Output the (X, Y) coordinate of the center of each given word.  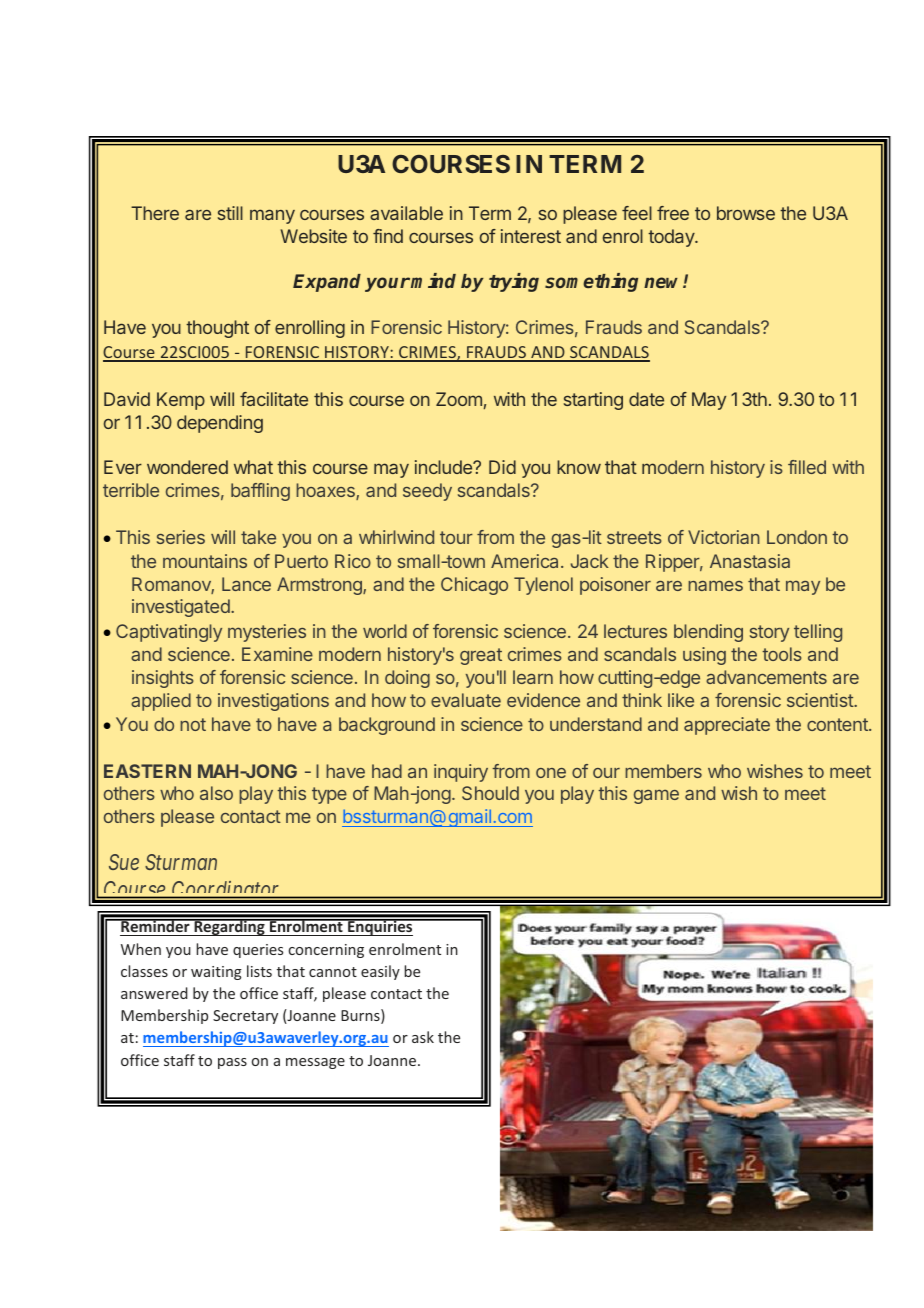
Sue (124, 862)
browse (746, 213)
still (230, 213)
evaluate (466, 700)
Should (490, 793)
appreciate (727, 726)
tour (456, 537)
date (646, 399)
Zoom (459, 399)
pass (232, 1063)
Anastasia (750, 561)
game (656, 796)
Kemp (181, 401)
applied (161, 702)
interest (531, 236)
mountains (205, 561)
